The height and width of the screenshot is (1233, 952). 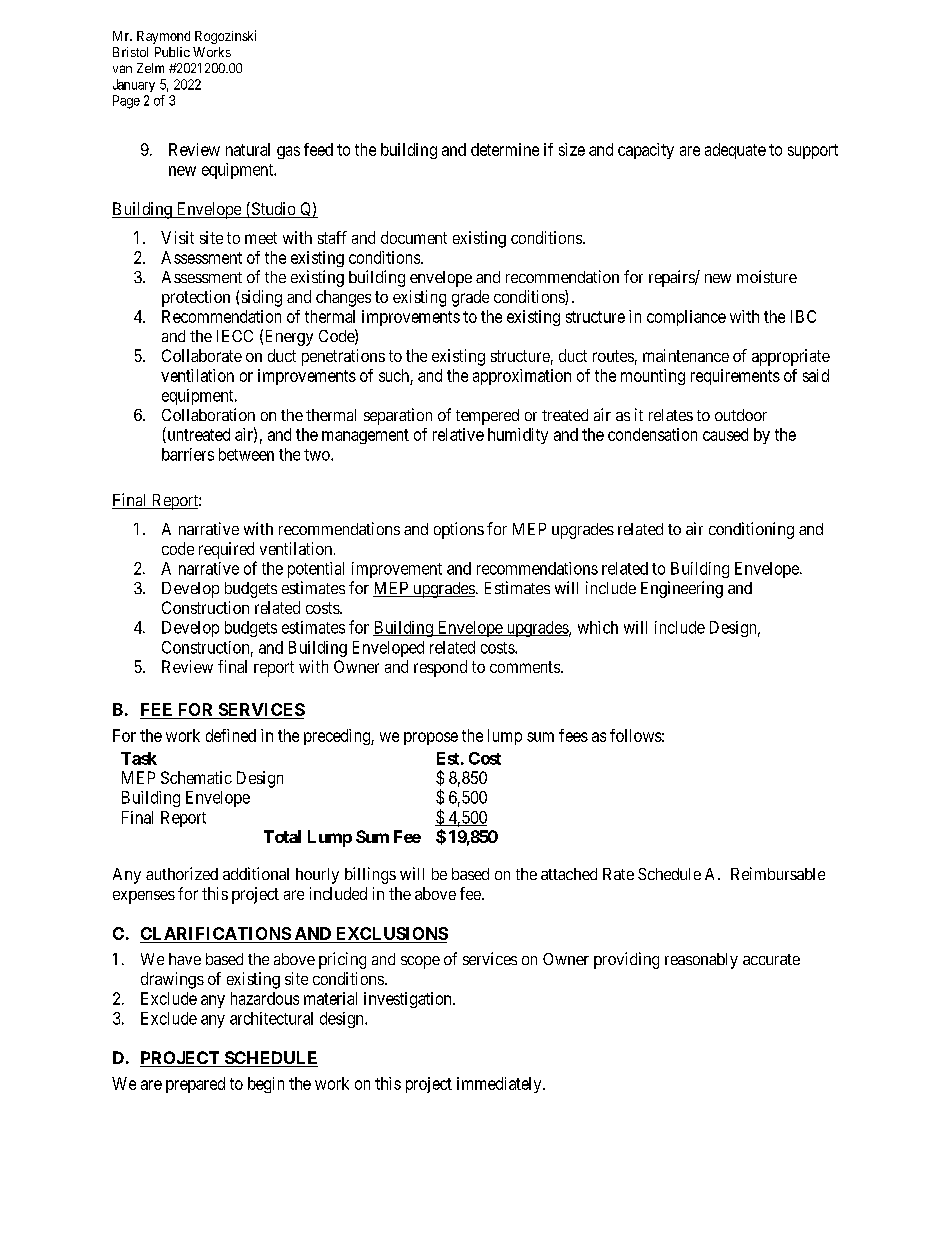 What do you see at coordinates (172, 52) in the screenshot?
I see `Public` at bounding box center [172, 52].
